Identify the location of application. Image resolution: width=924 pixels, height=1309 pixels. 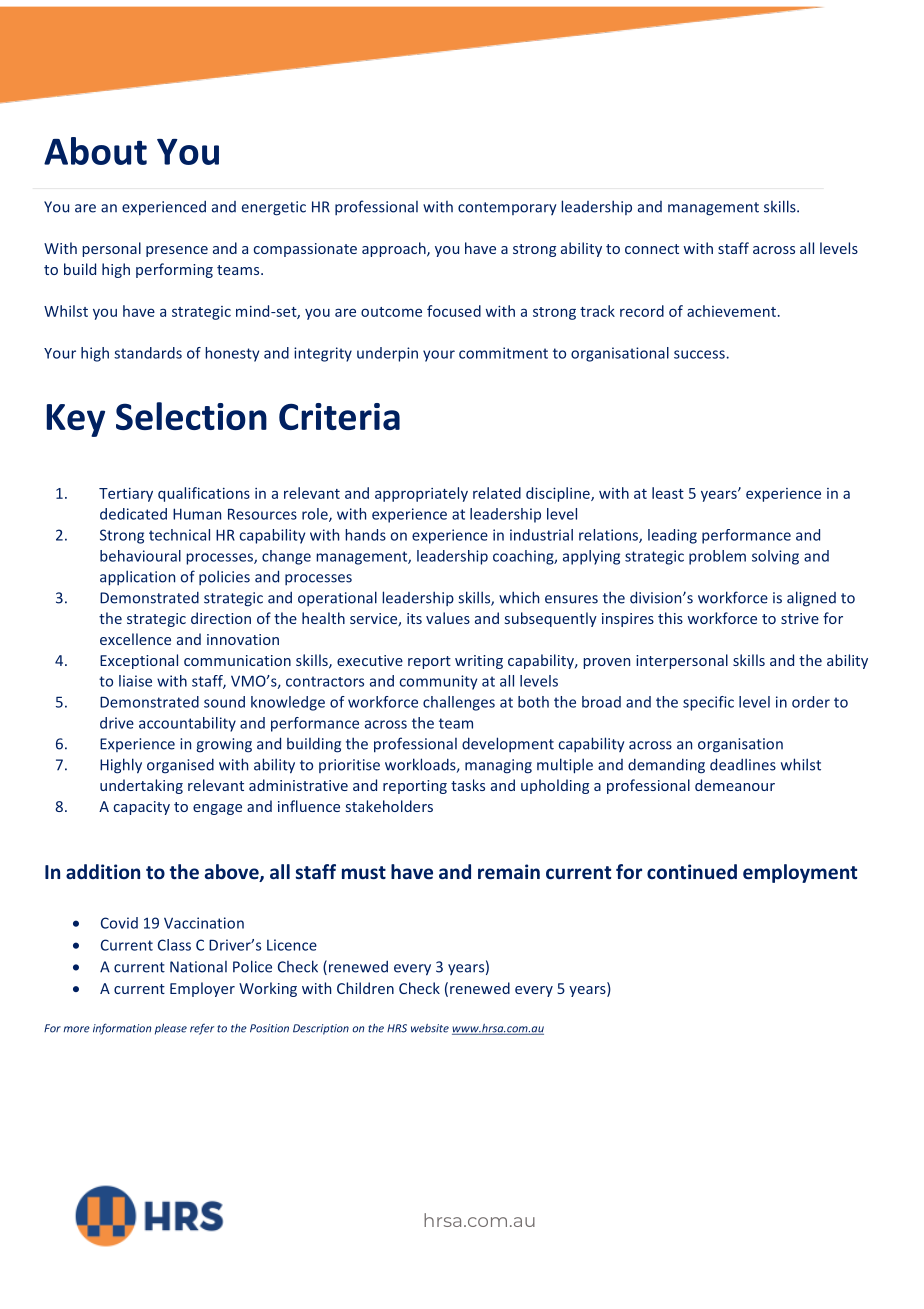
(137, 578).
